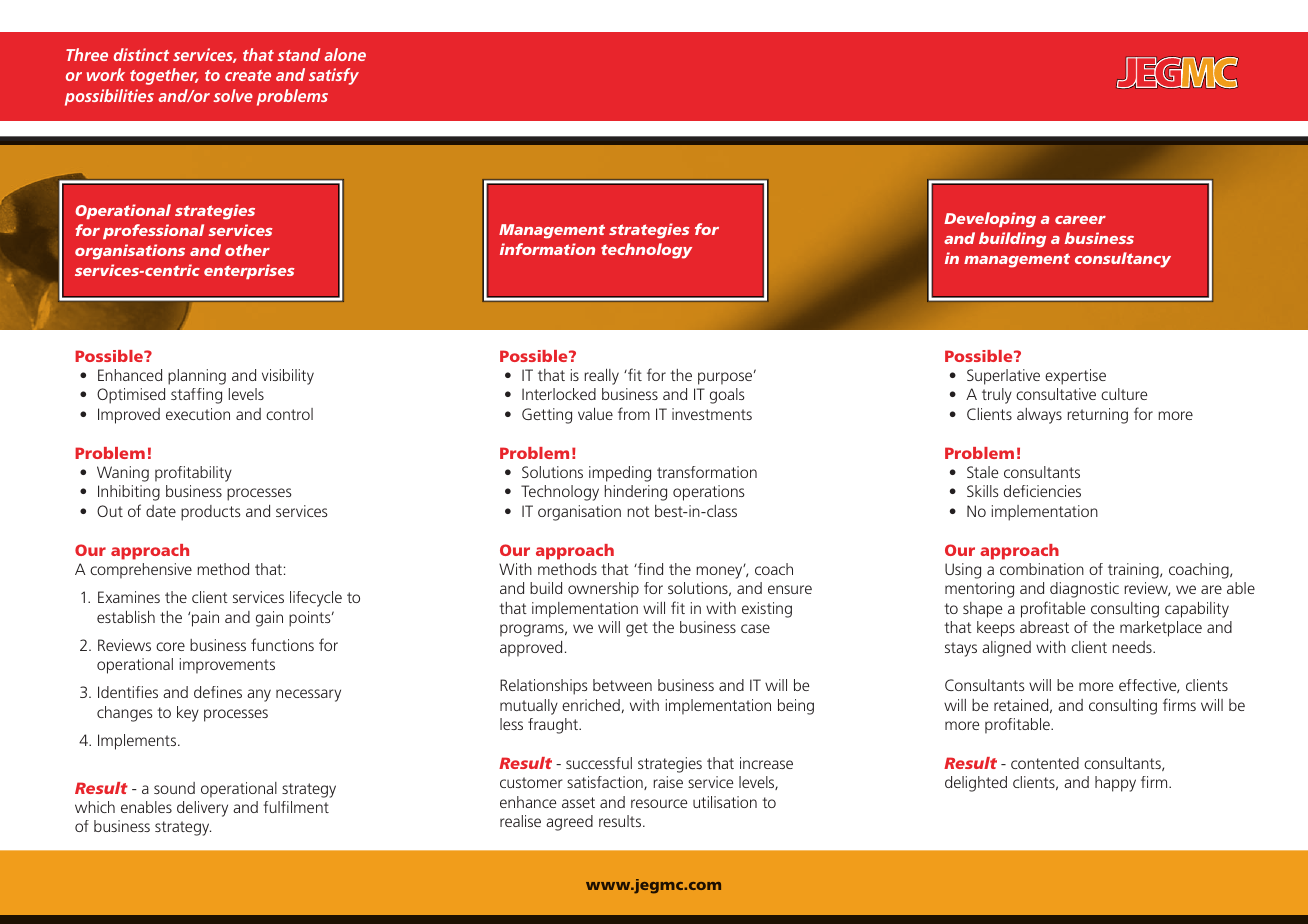  What do you see at coordinates (1039, 416) in the page?
I see `always` at bounding box center [1039, 416].
